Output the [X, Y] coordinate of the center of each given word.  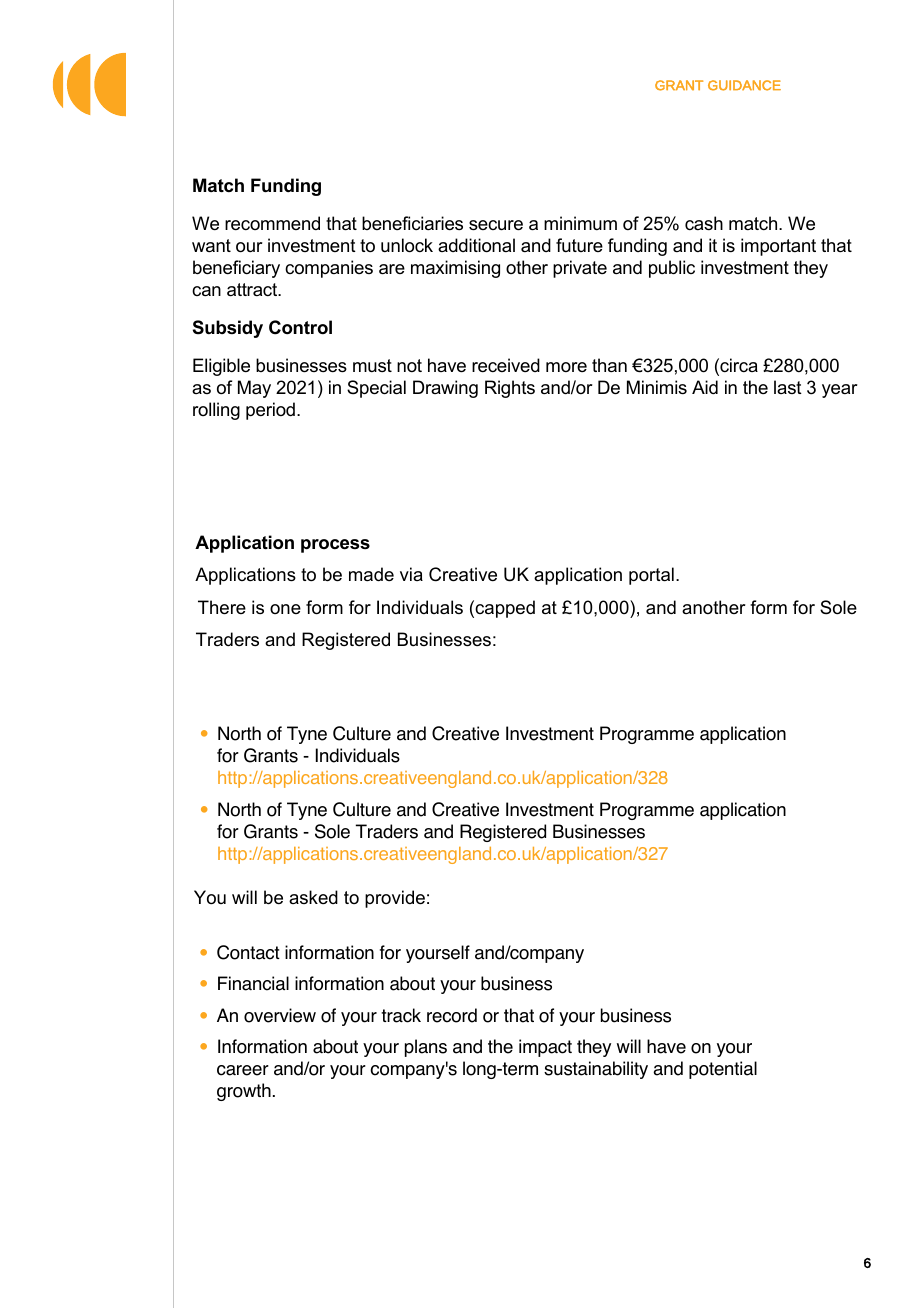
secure [496, 225]
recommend [272, 223]
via [411, 574]
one [285, 609]
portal [651, 576]
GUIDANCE [744, 85]
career [243, 1070]
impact [545, 1048]
